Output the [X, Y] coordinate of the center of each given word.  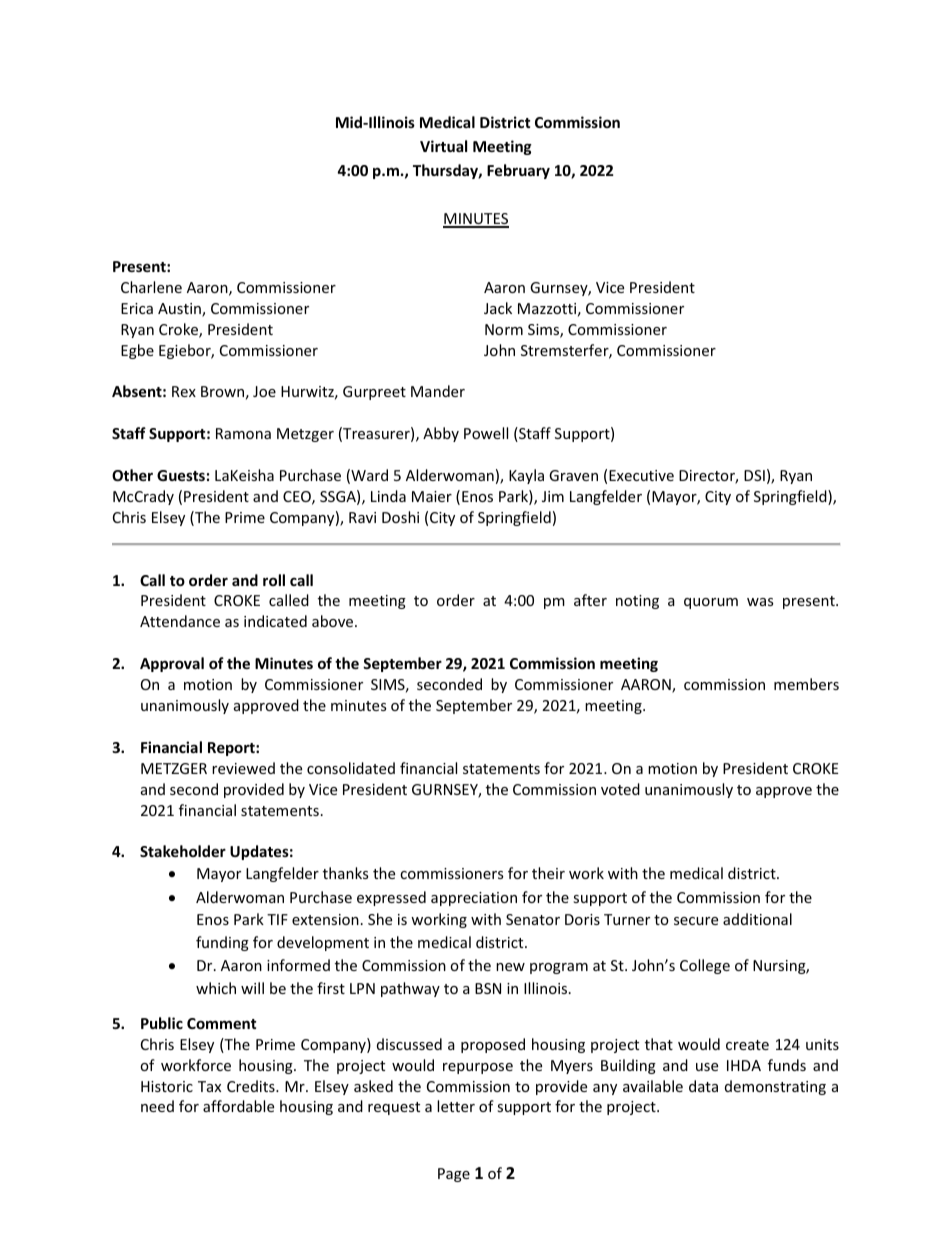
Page [454, 1175]
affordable [238, 1106]
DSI [754, 475]
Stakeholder [183, 851]
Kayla [526, 476]
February [518, 171]
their [548, 873]
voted [620, 789]
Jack [498, 308]
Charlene [151, 287]
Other [132, 475]
